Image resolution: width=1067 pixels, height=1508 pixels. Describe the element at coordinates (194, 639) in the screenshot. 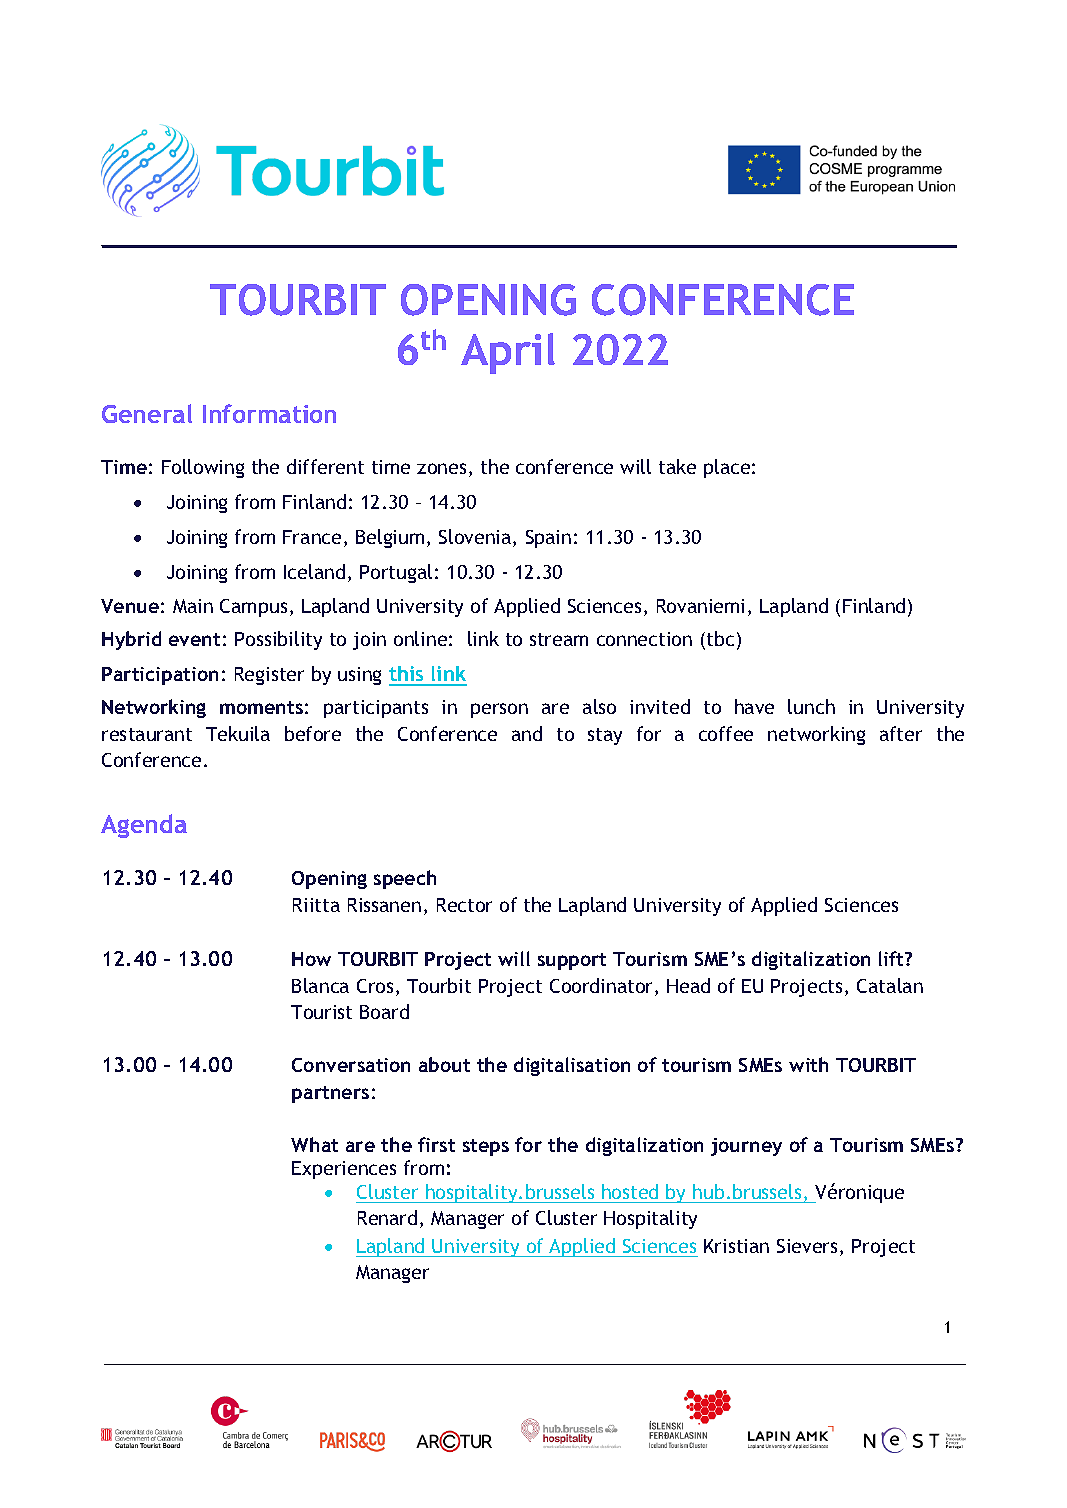

I see `event` at that location.
